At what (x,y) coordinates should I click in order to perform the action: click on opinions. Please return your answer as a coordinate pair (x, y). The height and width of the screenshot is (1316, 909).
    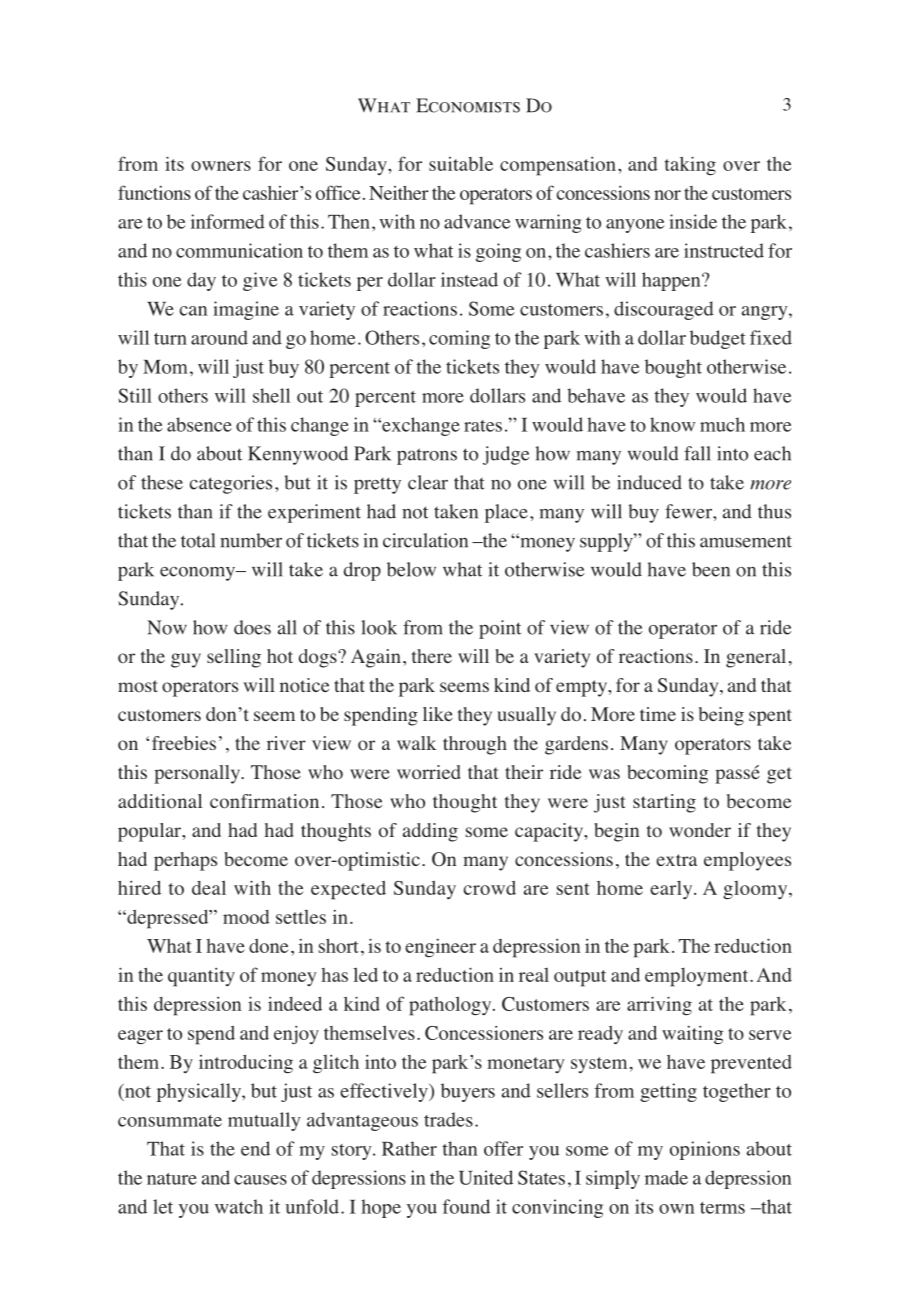
    Looking at the image, I should click on (705, 1150).
